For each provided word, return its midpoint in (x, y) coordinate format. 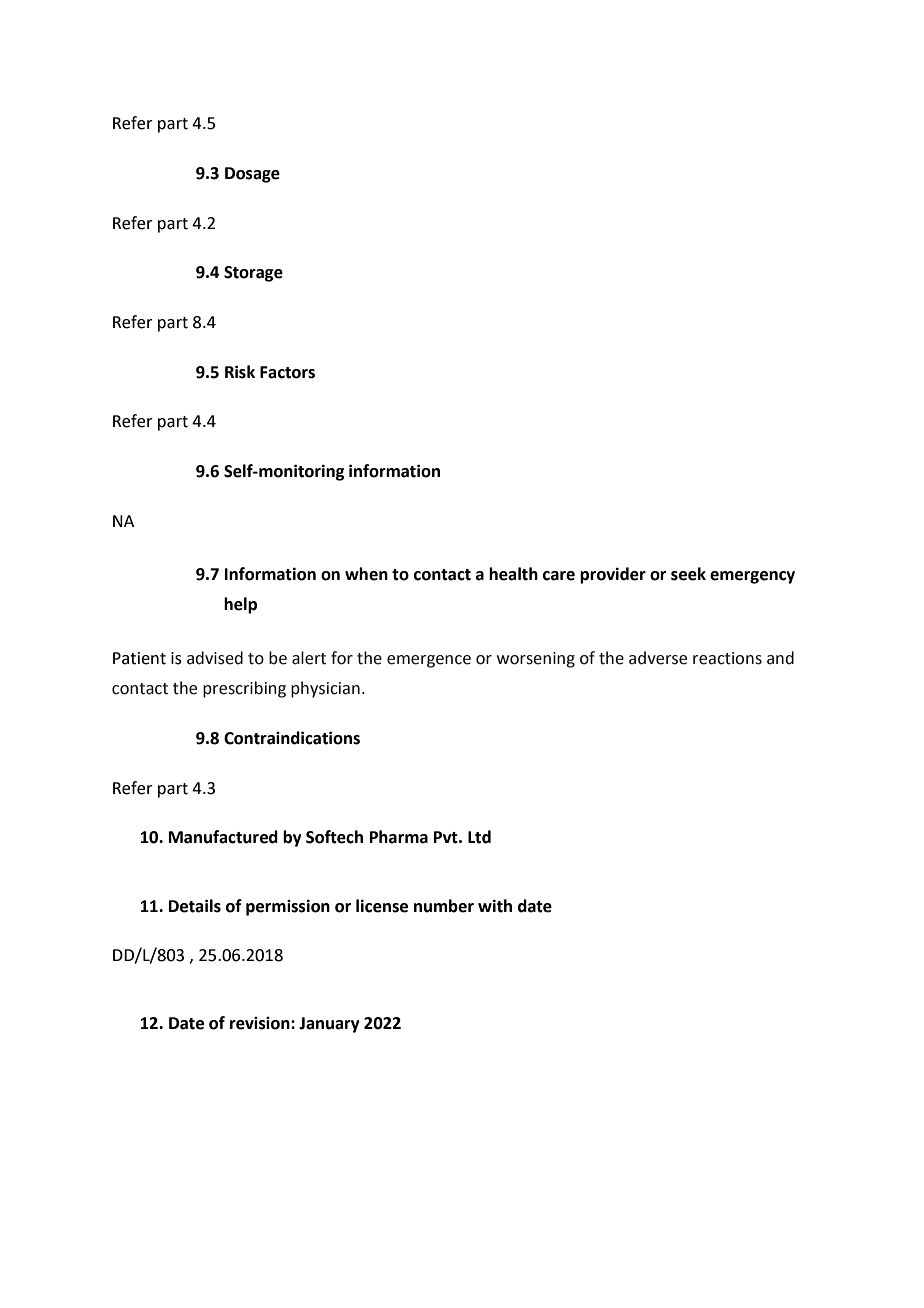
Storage (253, 274)
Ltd (479, 837)
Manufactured (223, 837)
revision (261, 1023)
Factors (287, 372)
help (240, 605)
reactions (727, 658)
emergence (429, 661)
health (513, 574)
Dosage (252, 175)
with (495, 906)
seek (688, 574)
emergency (752, 577)
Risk (240, 372)
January (329, 1025)
